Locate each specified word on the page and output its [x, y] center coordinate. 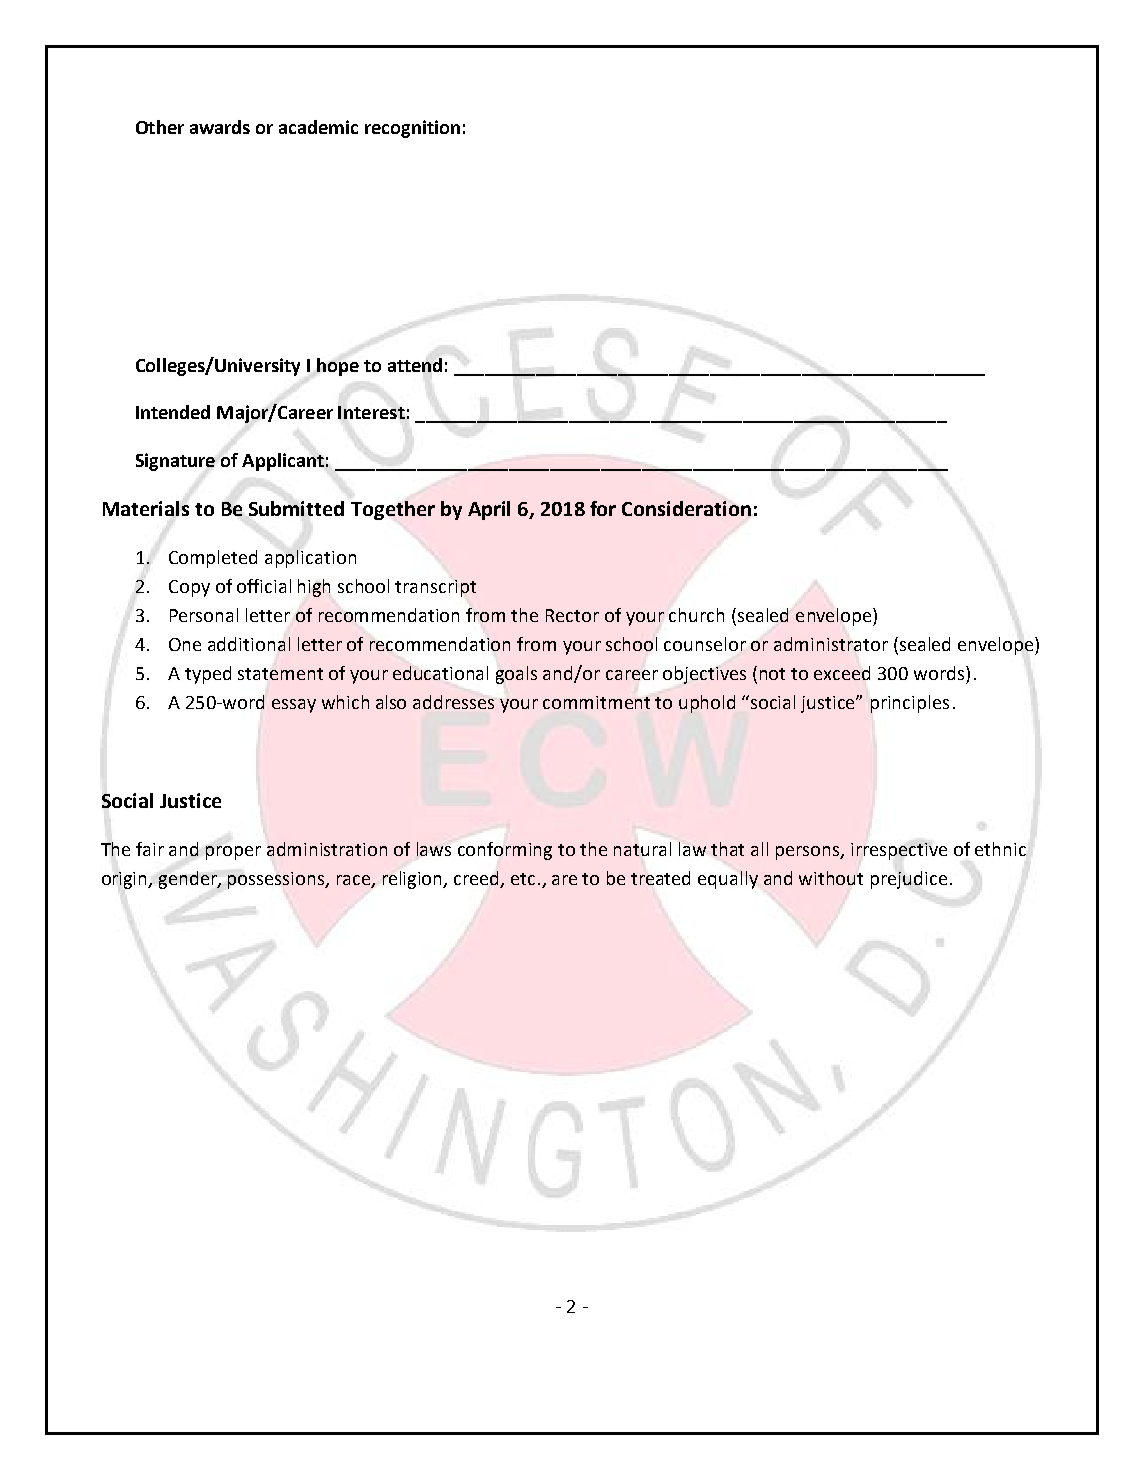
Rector [572, 615]
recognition [412, 129]
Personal [204, 615]
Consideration [686, 508]
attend [415, 365]
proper [233, 853]
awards [220, 127]
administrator [831, 644]
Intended [173, 412]
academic [318, 127]
